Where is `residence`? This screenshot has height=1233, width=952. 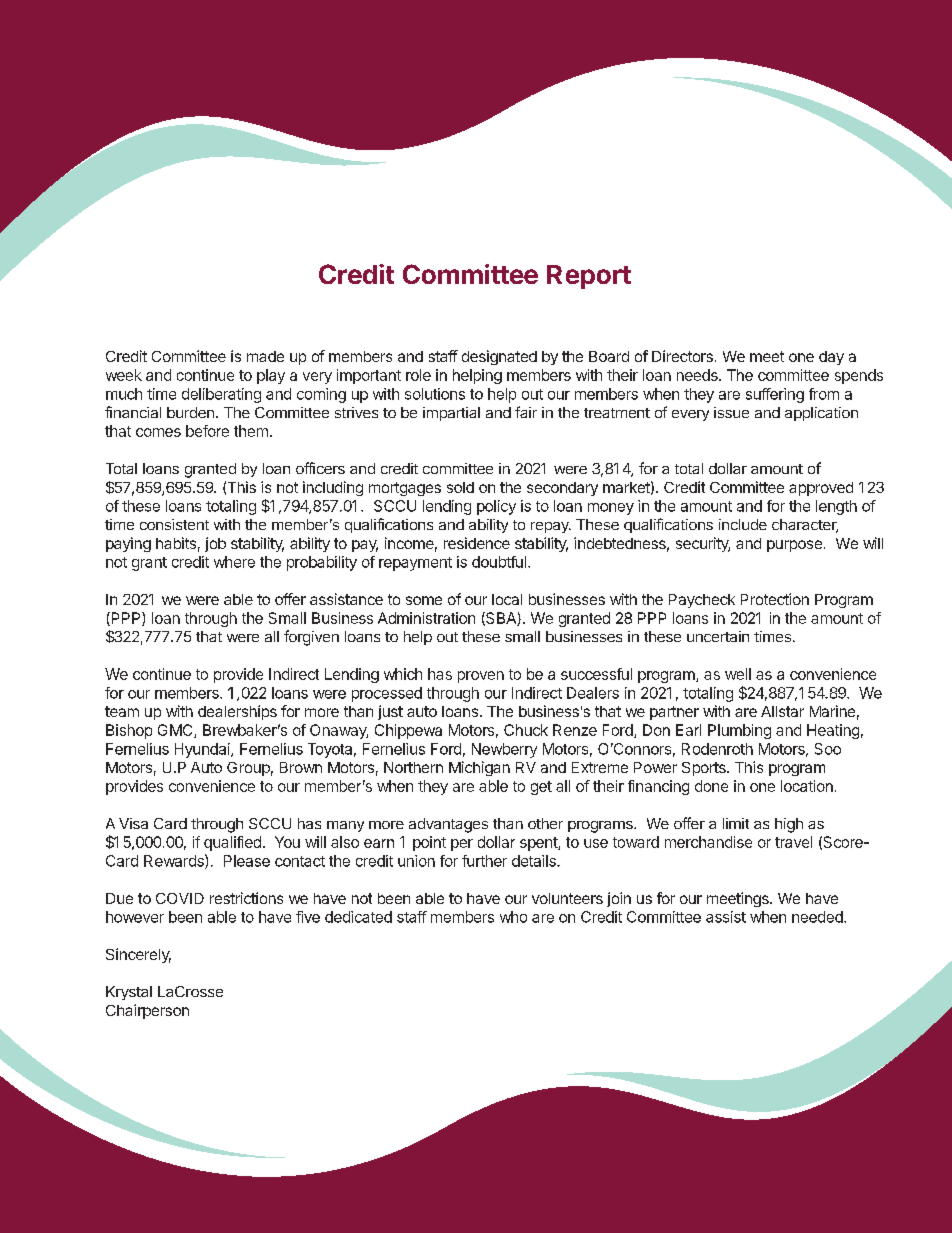 residence is located at coordinates (477, 543).
